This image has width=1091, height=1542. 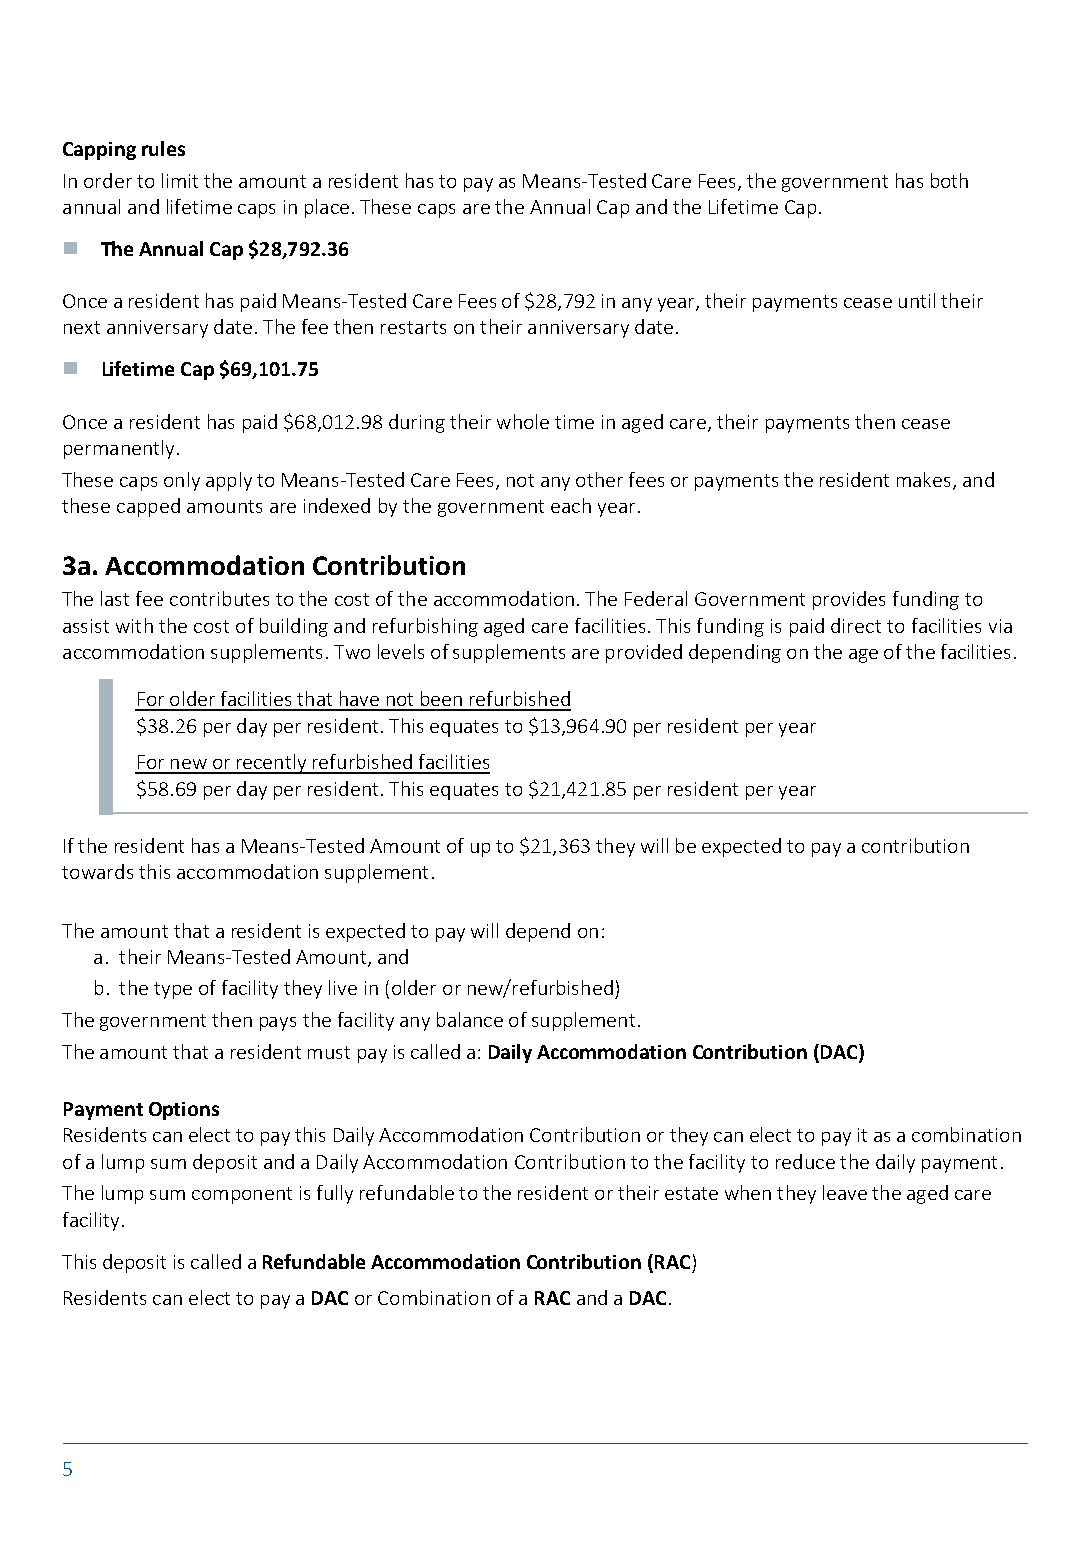 What do you see at coordinates (271, 764) in the image?
I see `recently` at bounding box center [271, 764].
